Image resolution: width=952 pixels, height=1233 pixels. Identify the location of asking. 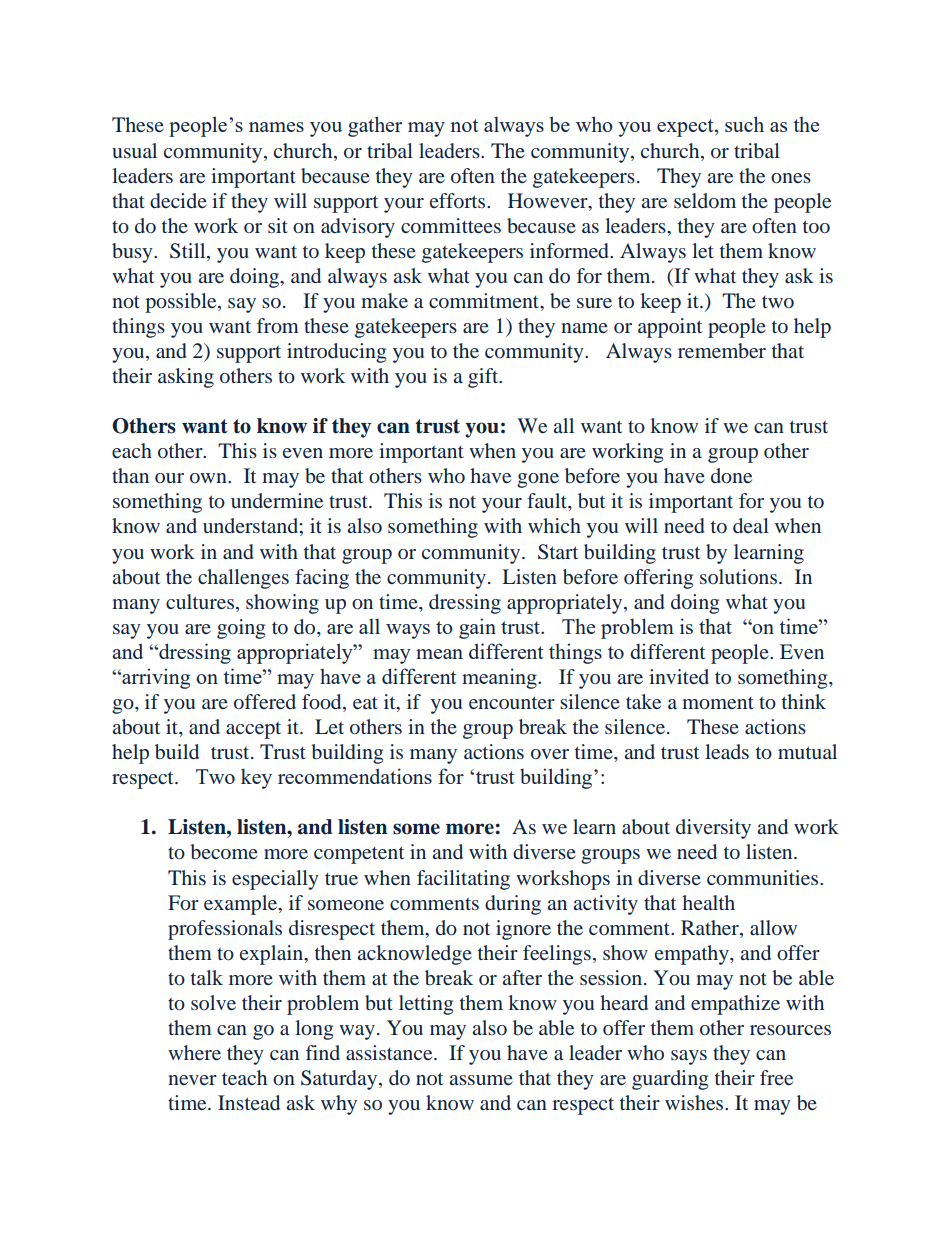
(186, 378).
